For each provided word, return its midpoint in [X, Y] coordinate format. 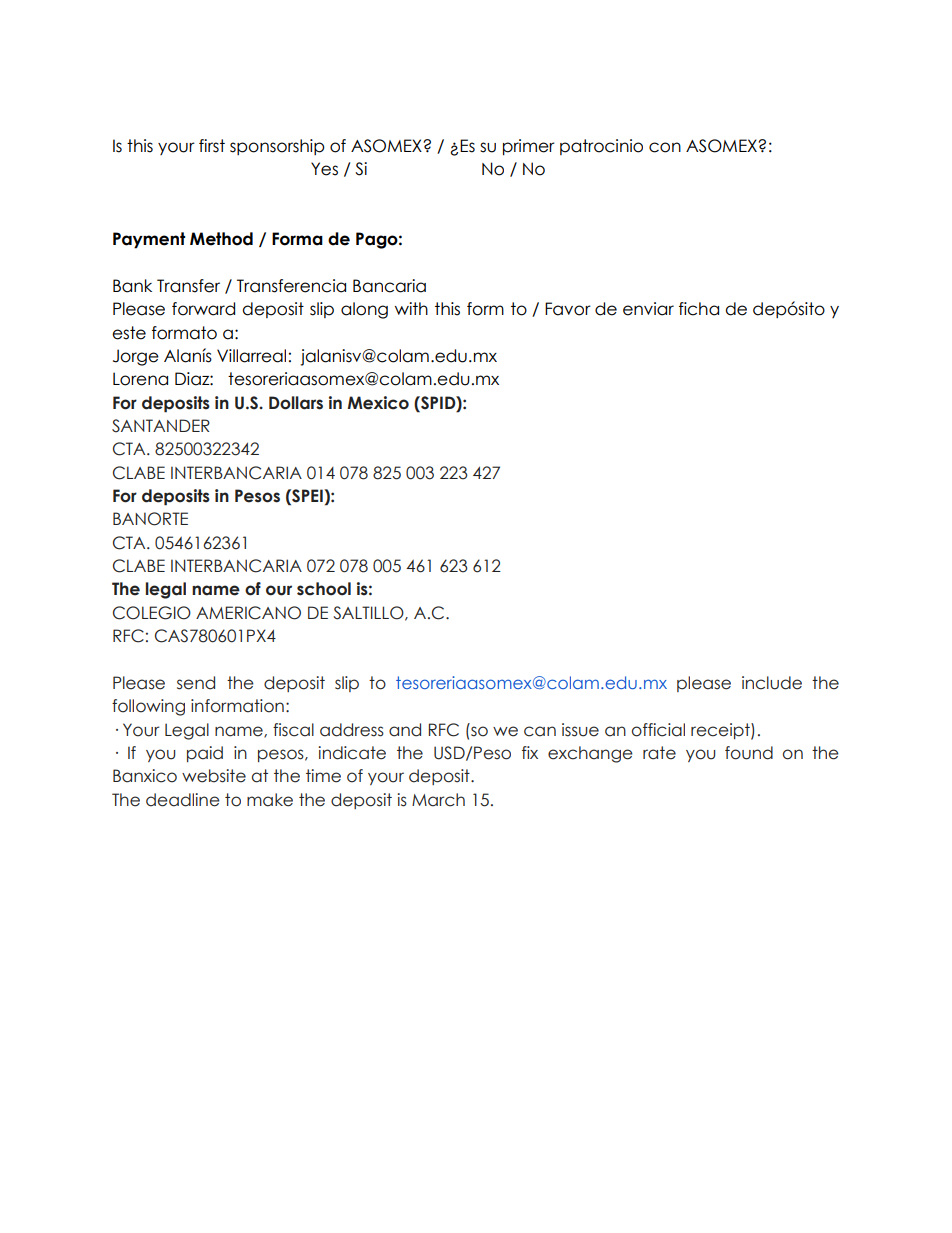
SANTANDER [161, 426]
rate [659, 753]
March [438, 800]
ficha [699, 309]
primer [529, 147]
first [212, 146]
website [214, 776]
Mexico [378, 403]
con [665, 147]
